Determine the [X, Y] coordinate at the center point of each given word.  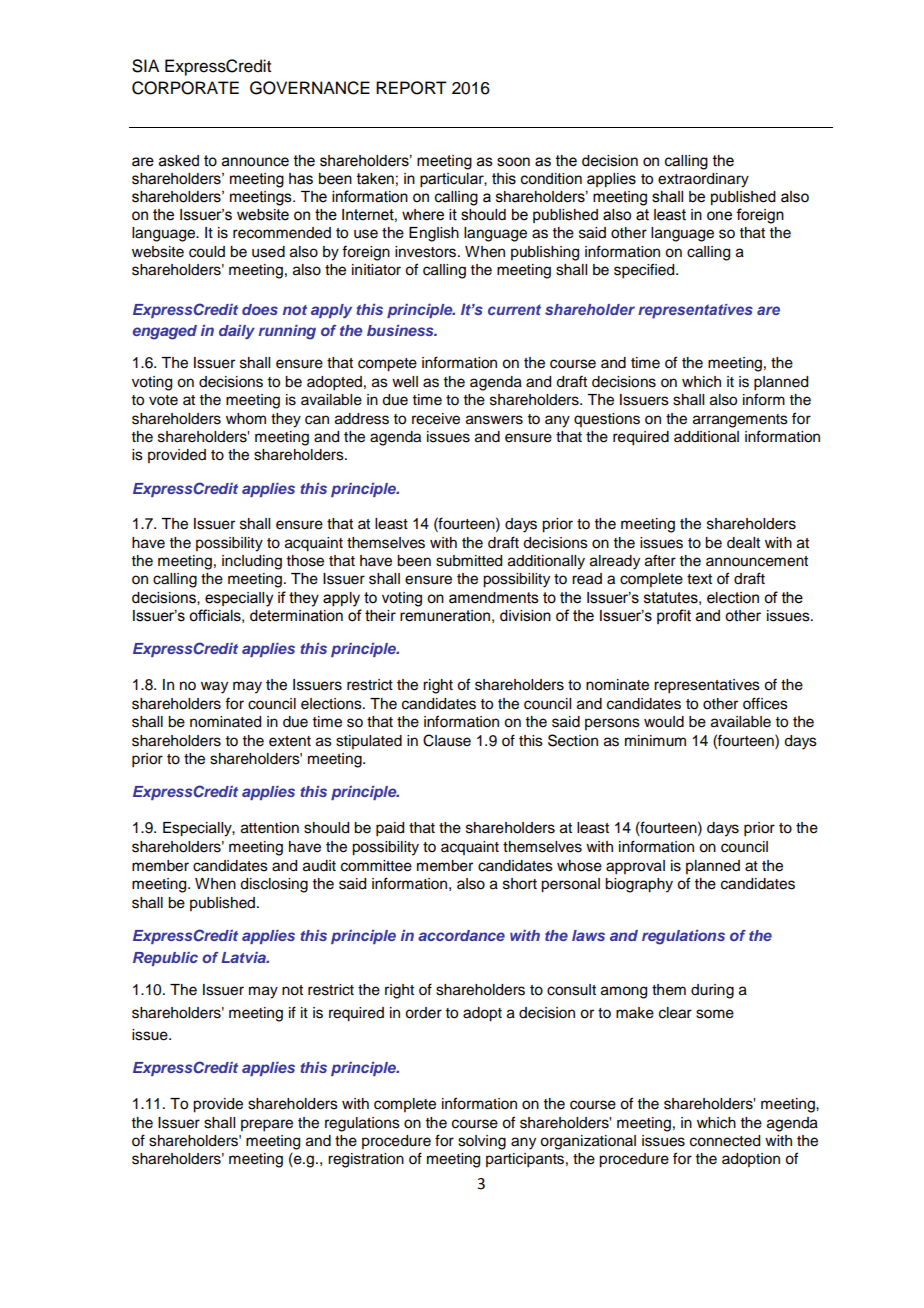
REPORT [411, 88]
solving [482, 1142]
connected [725, 1141]
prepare [267, 1125]
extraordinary [703, 180]
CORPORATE [185, 88]
